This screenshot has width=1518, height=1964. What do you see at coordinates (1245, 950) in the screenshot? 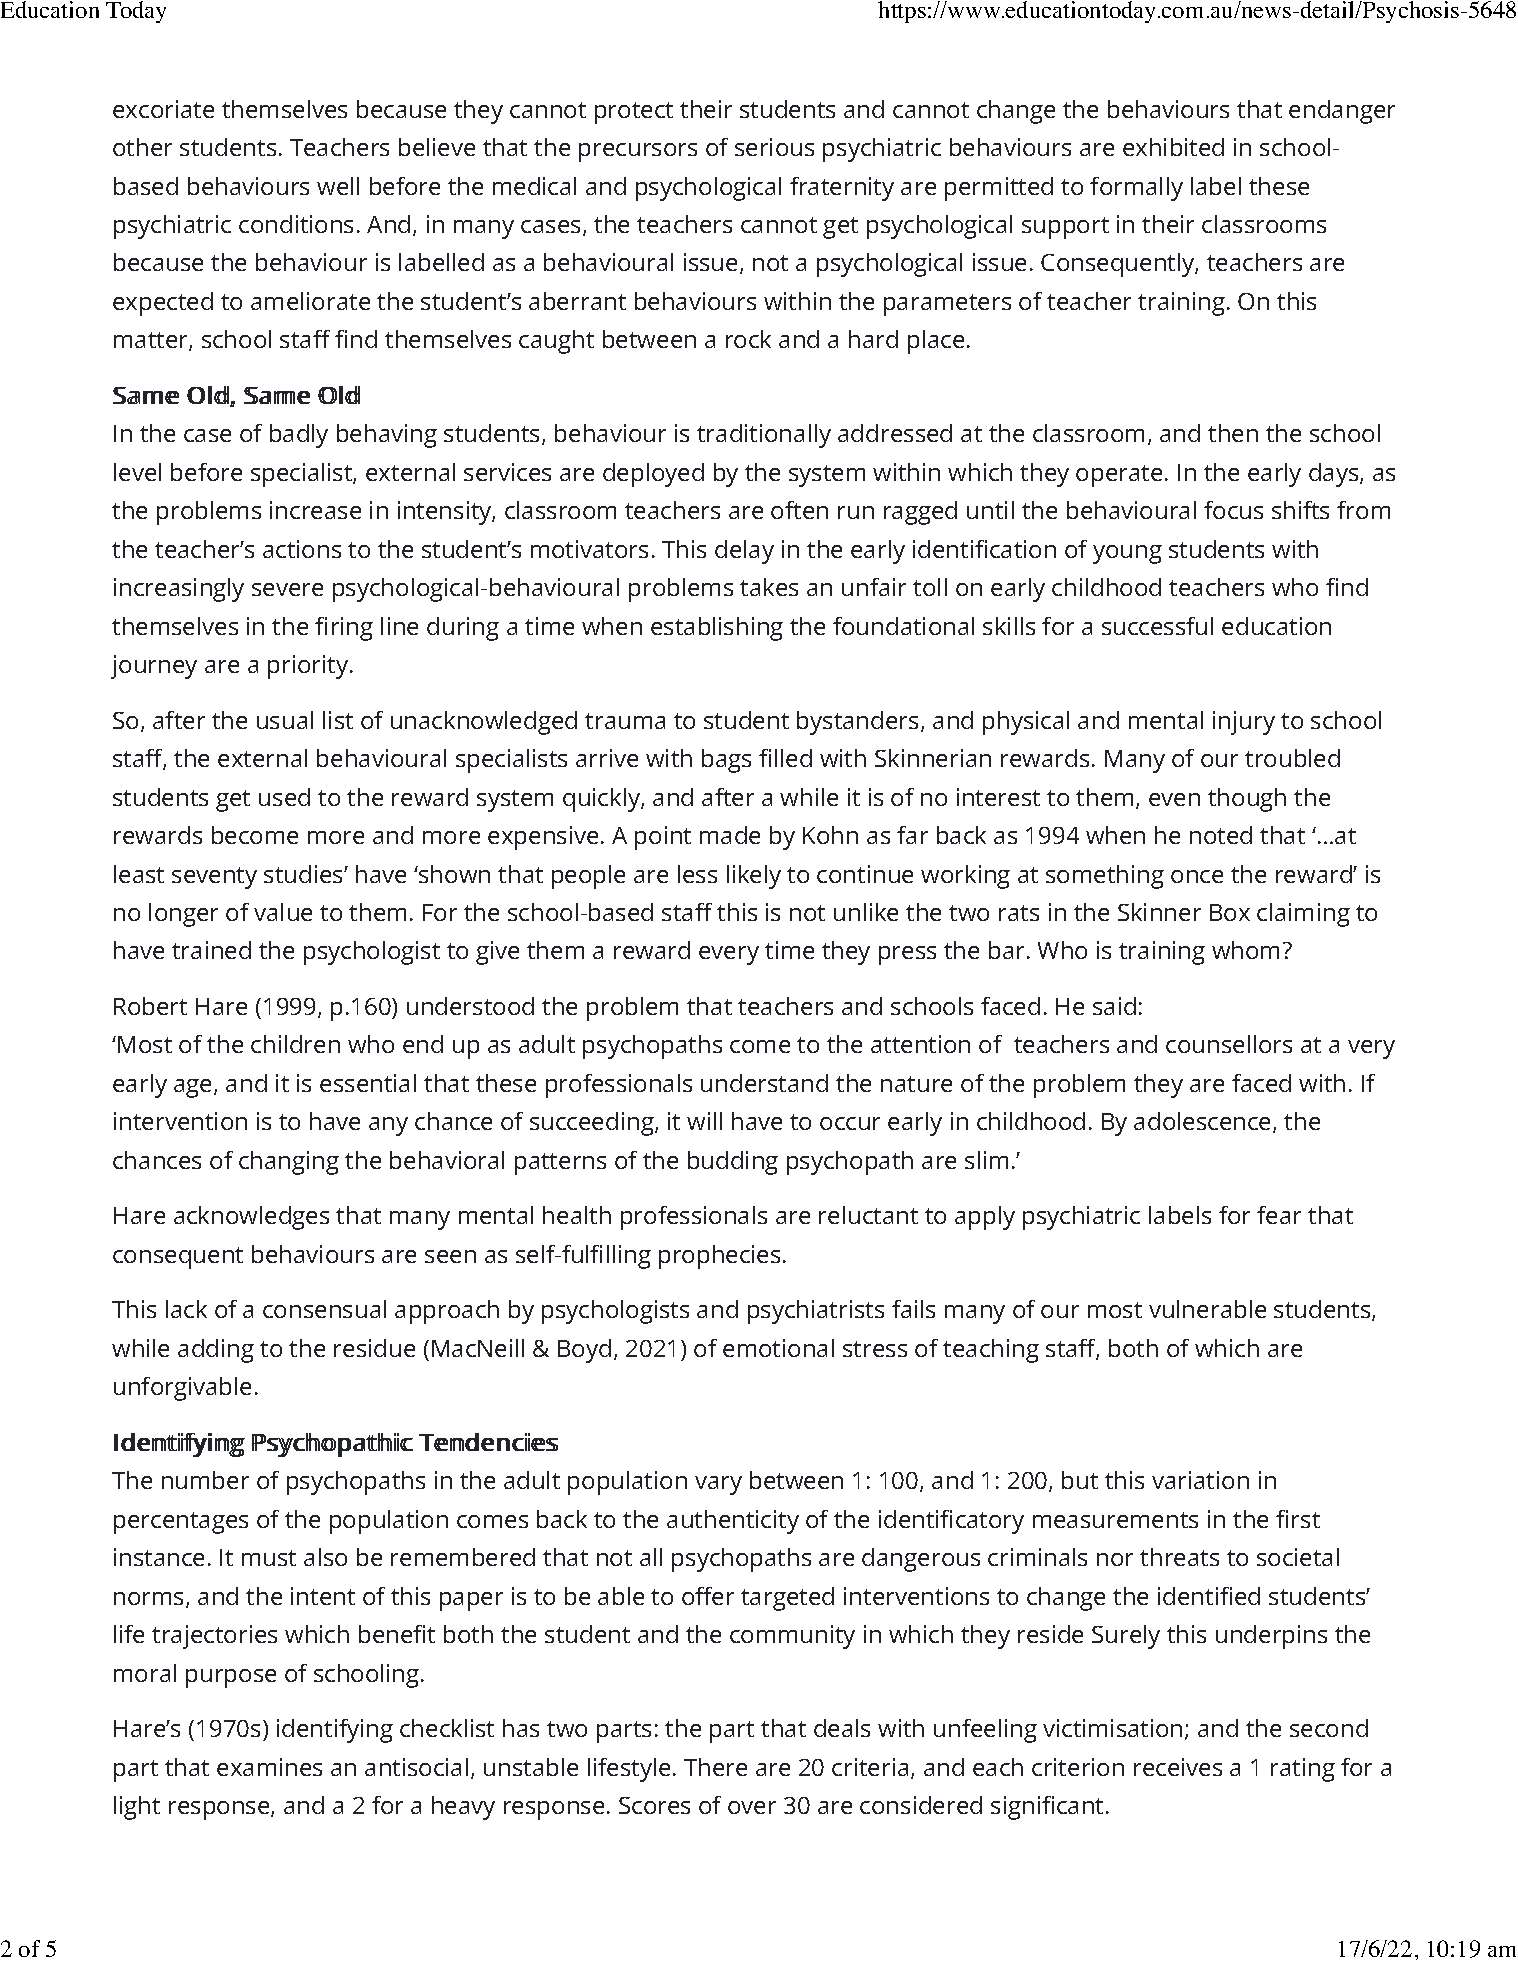
I see `whom` at bounding box center [1245, 950].
